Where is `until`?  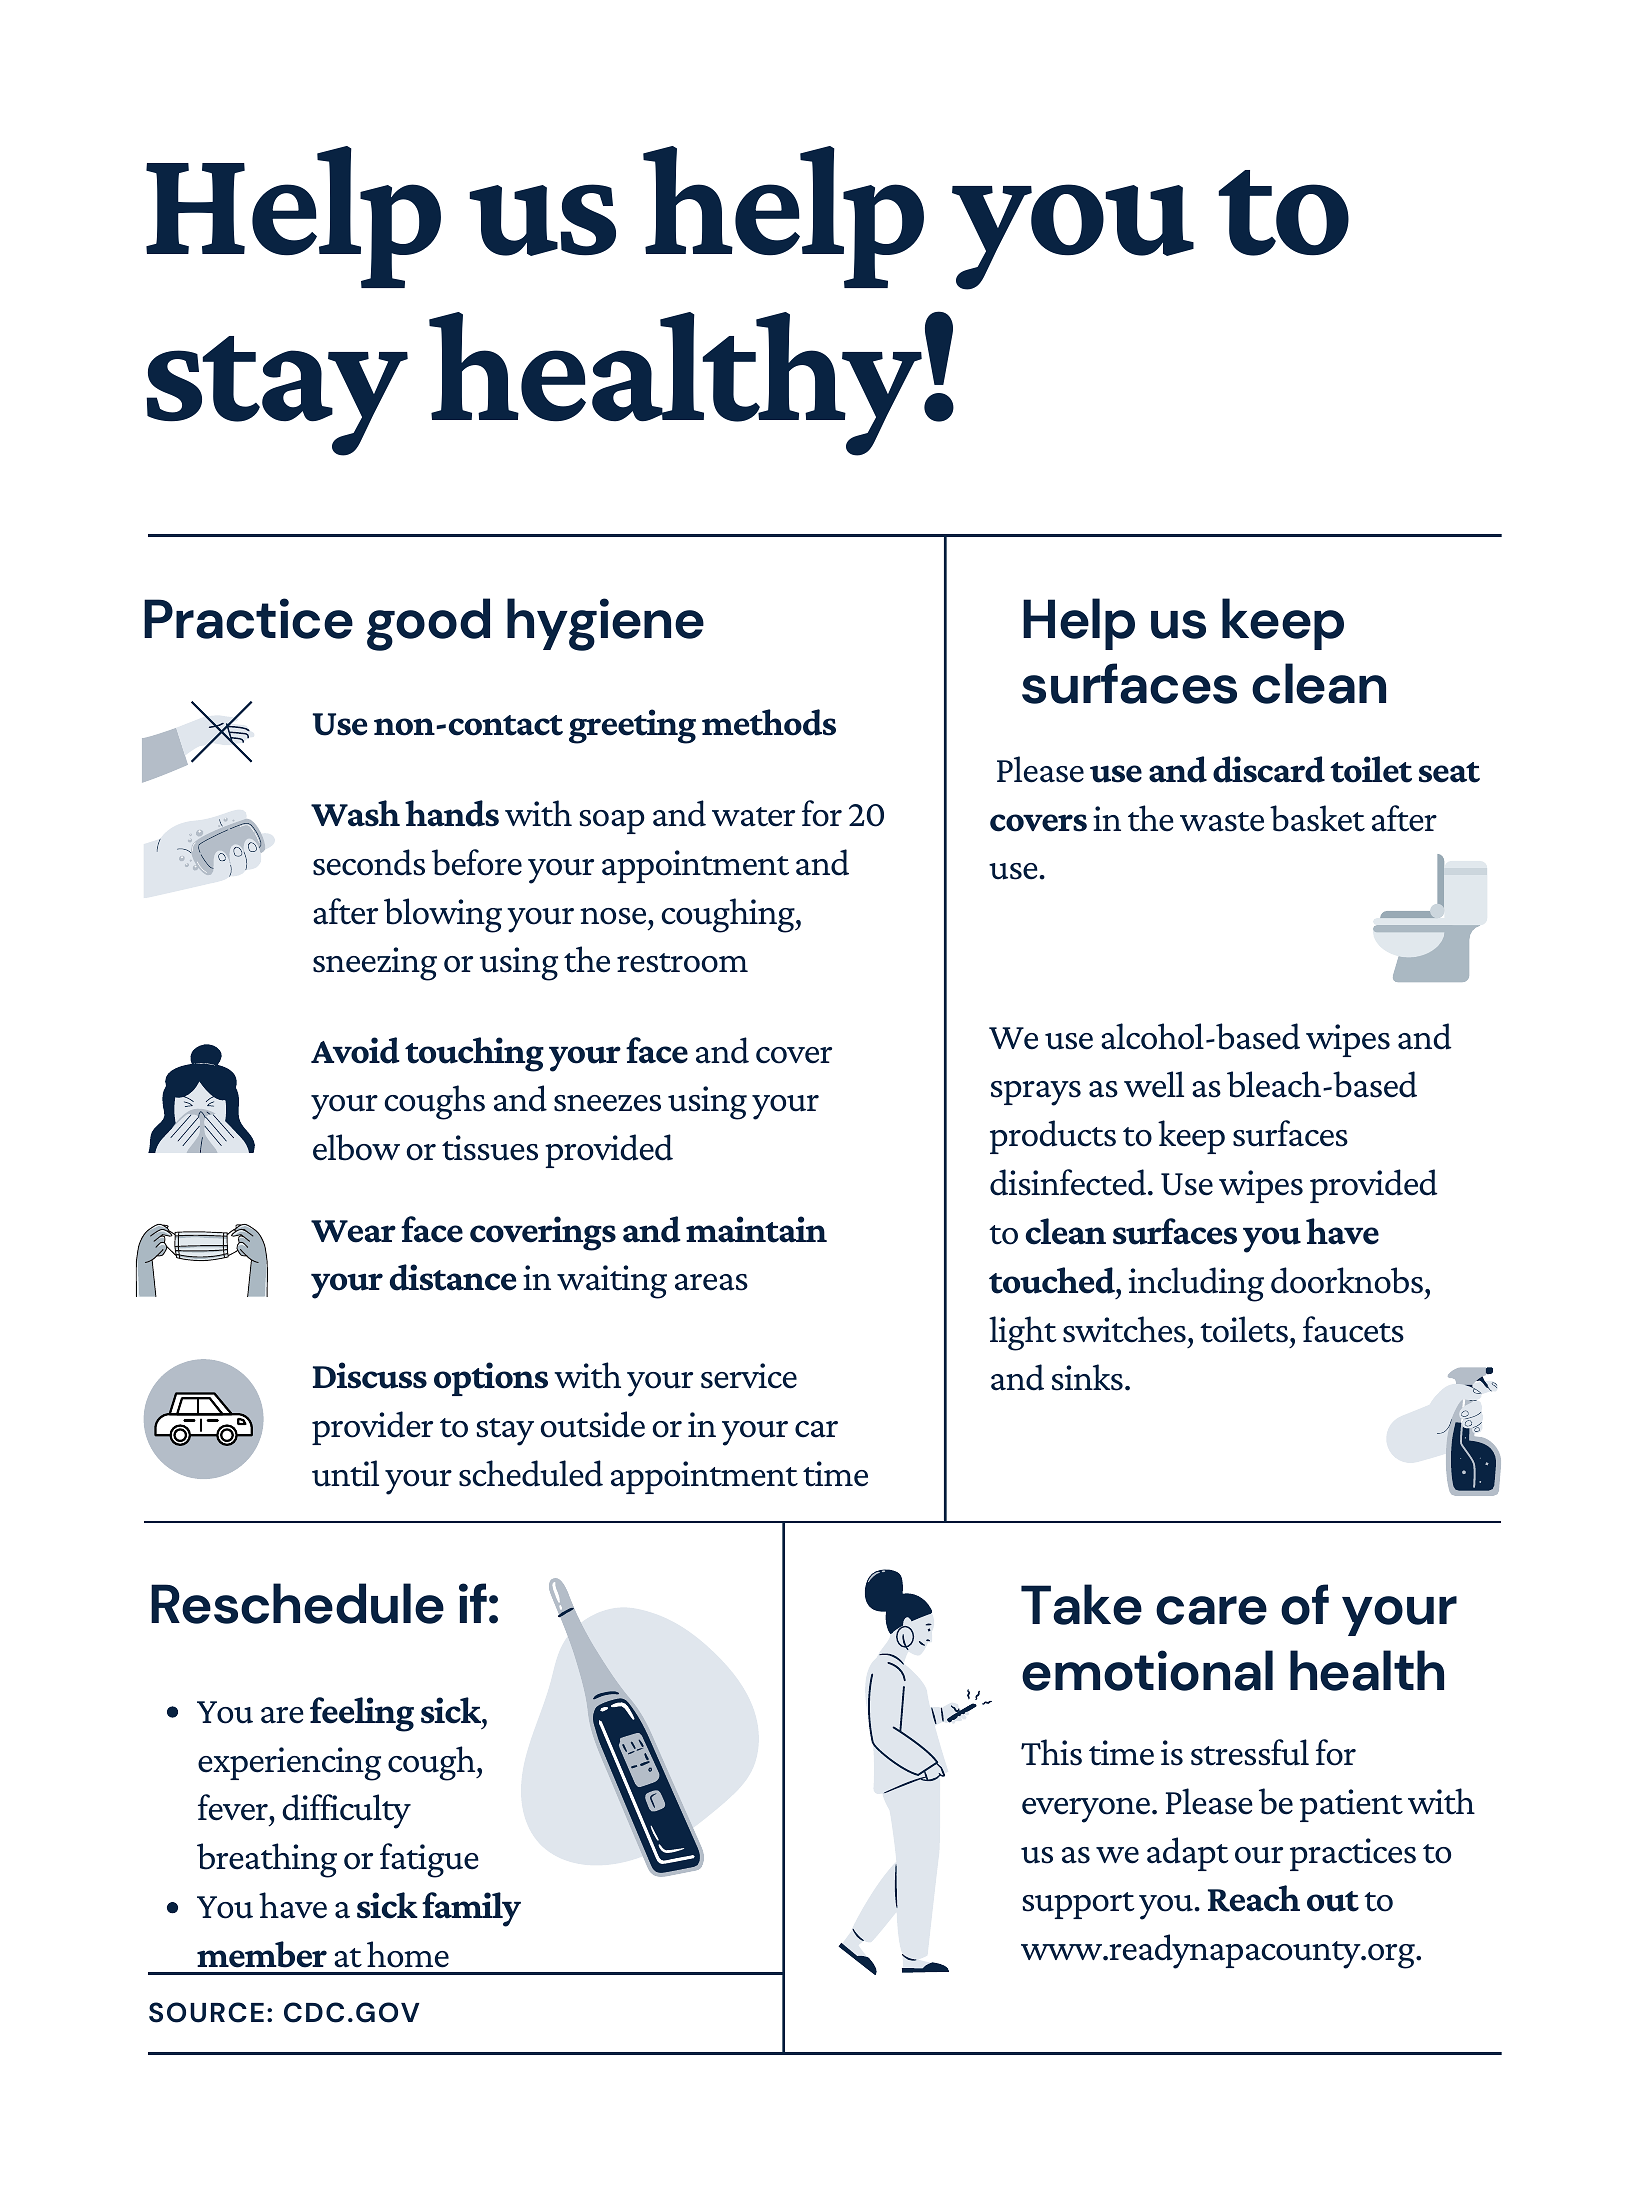 until is located at coordinates (345, 1473).
